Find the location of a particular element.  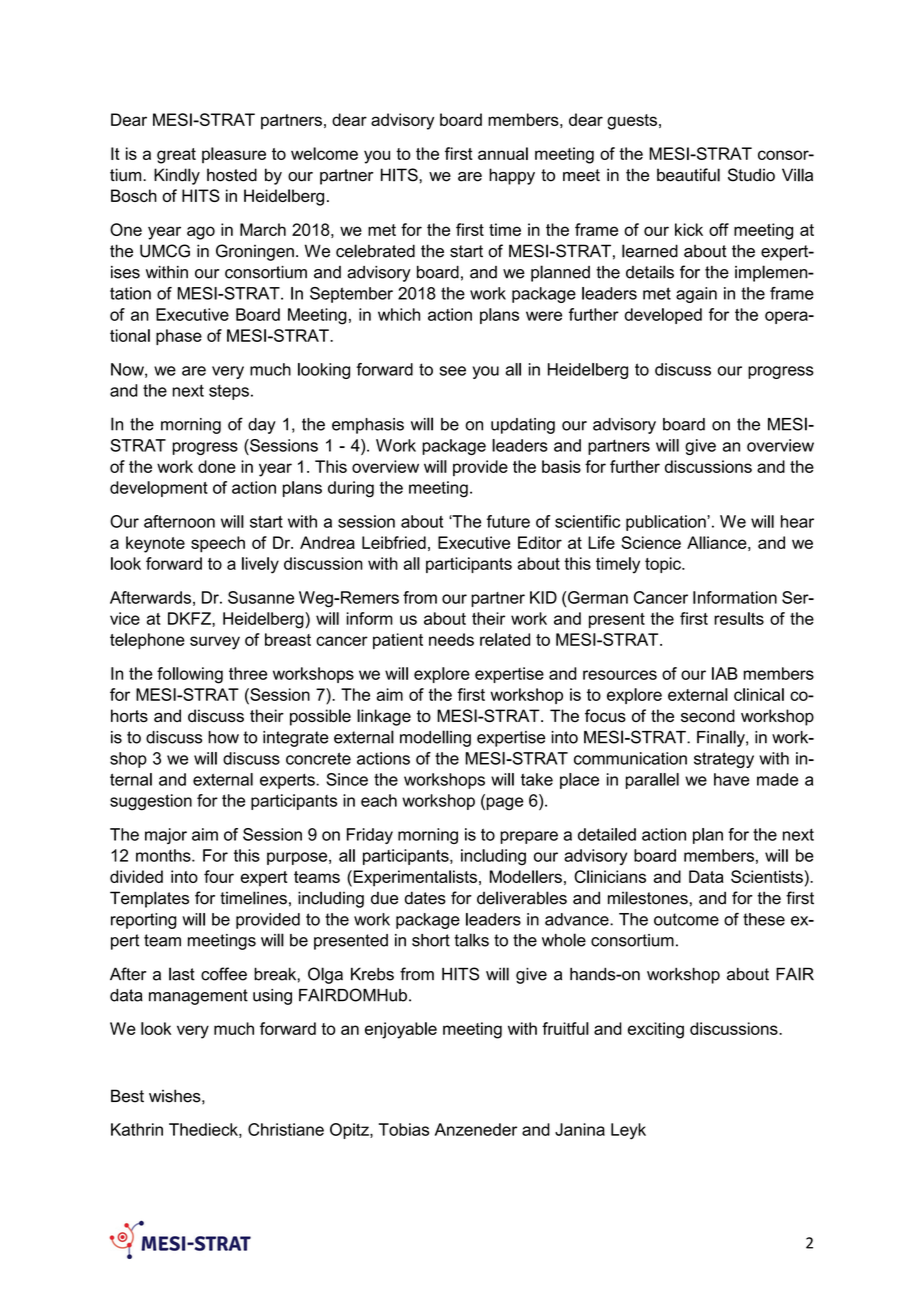

needs is located at coordinates (451, 639).
